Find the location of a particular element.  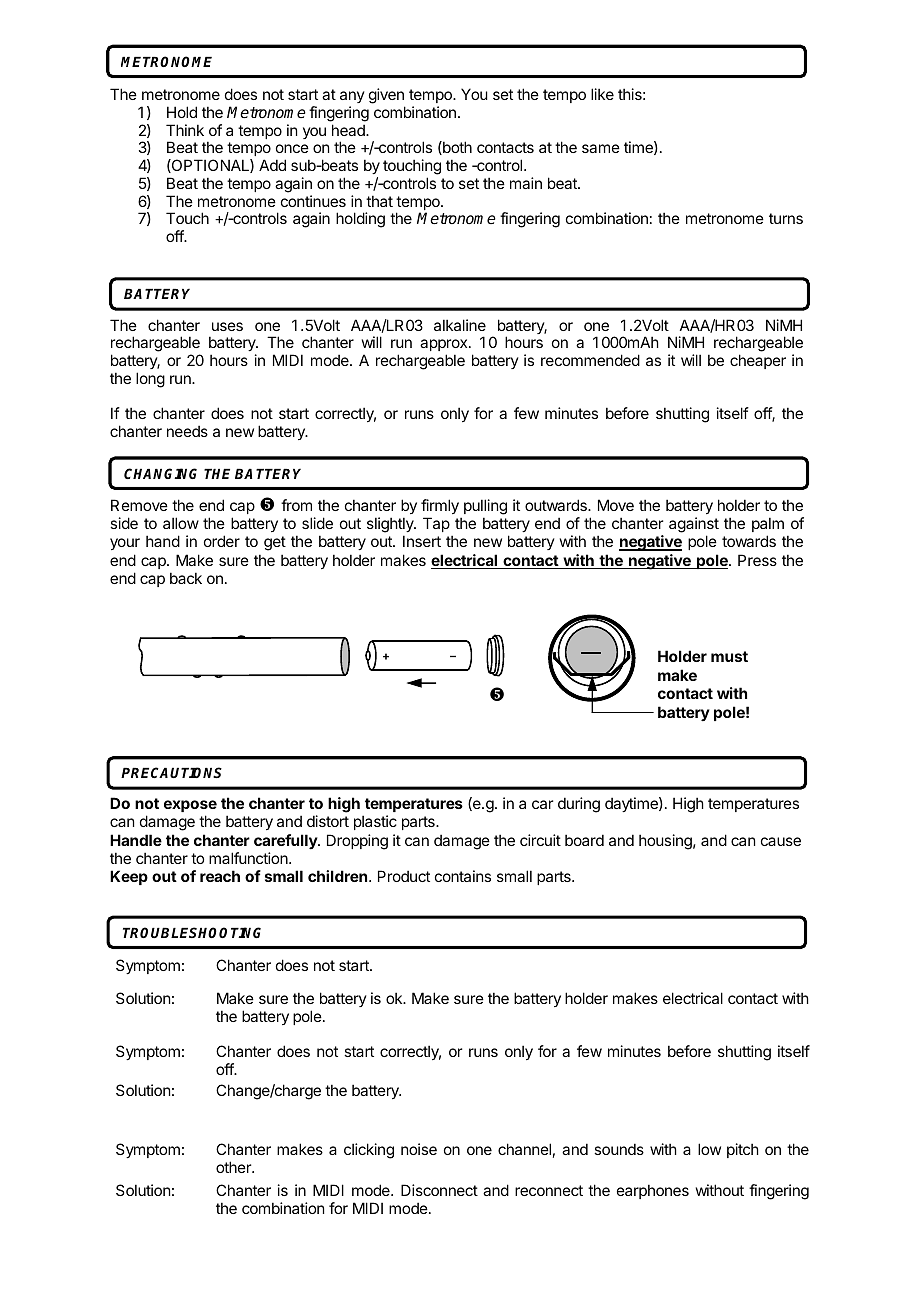

Insert is located at coordinates (422, 541).
